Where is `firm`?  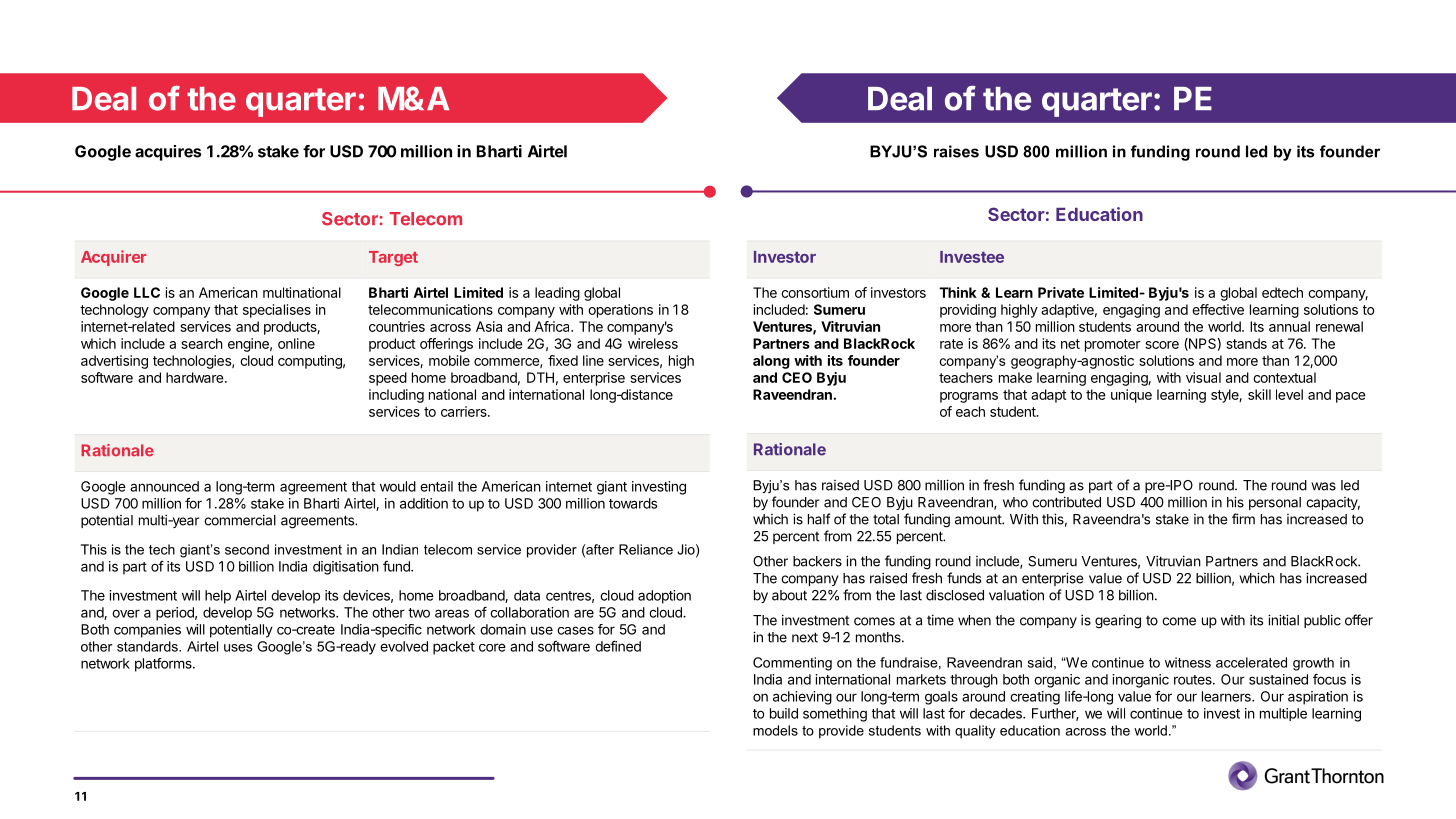 firm is located at coordinates (1243, 519).
